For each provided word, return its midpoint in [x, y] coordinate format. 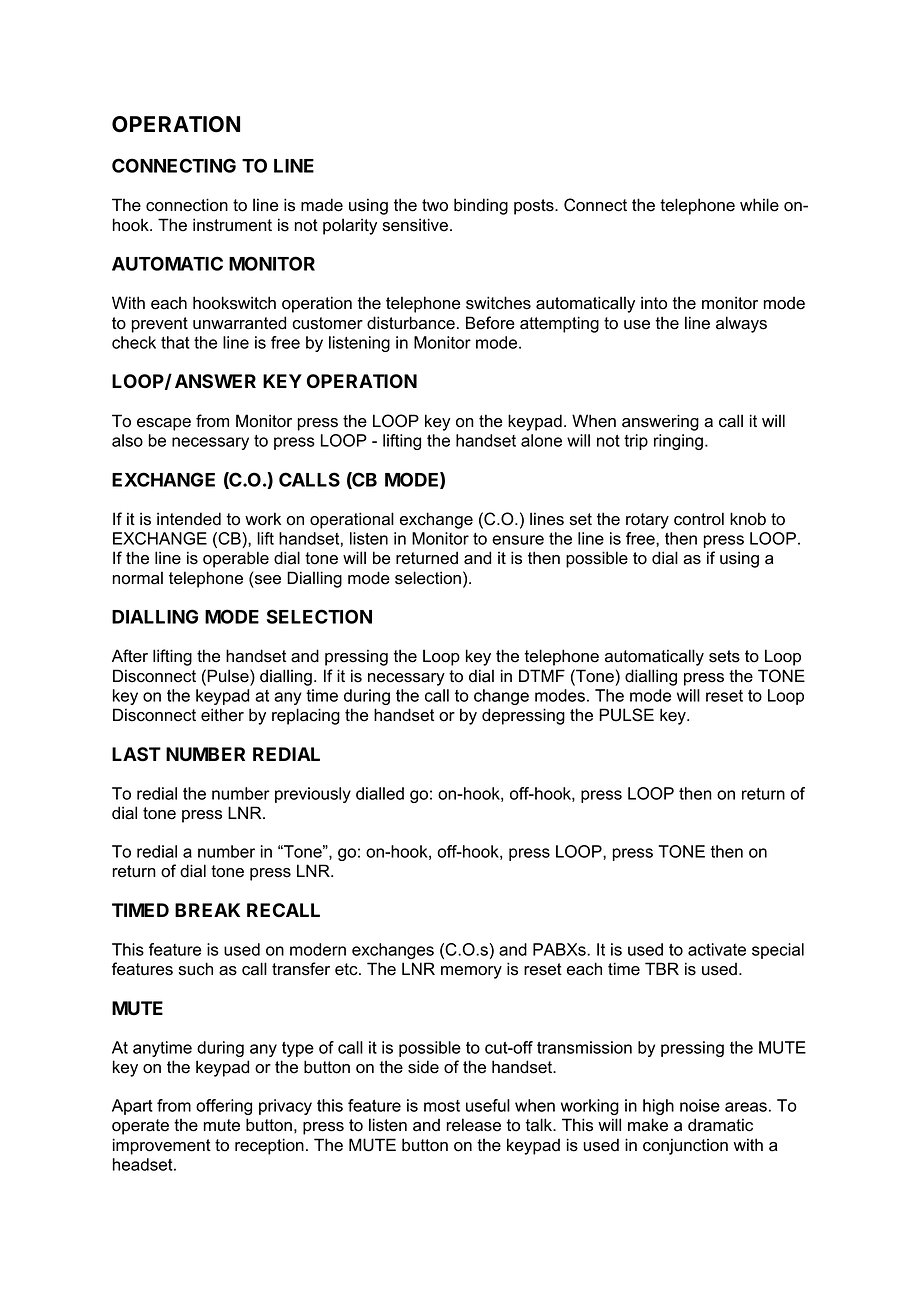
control [699, 519]
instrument [232, 225]
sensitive [415, 225]
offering [224, 1107]
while [759, 205]
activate [717, 949]
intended [189, 519]
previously [313, 795]
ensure [518, 540]
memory [471, 972]
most [442, 1106]
